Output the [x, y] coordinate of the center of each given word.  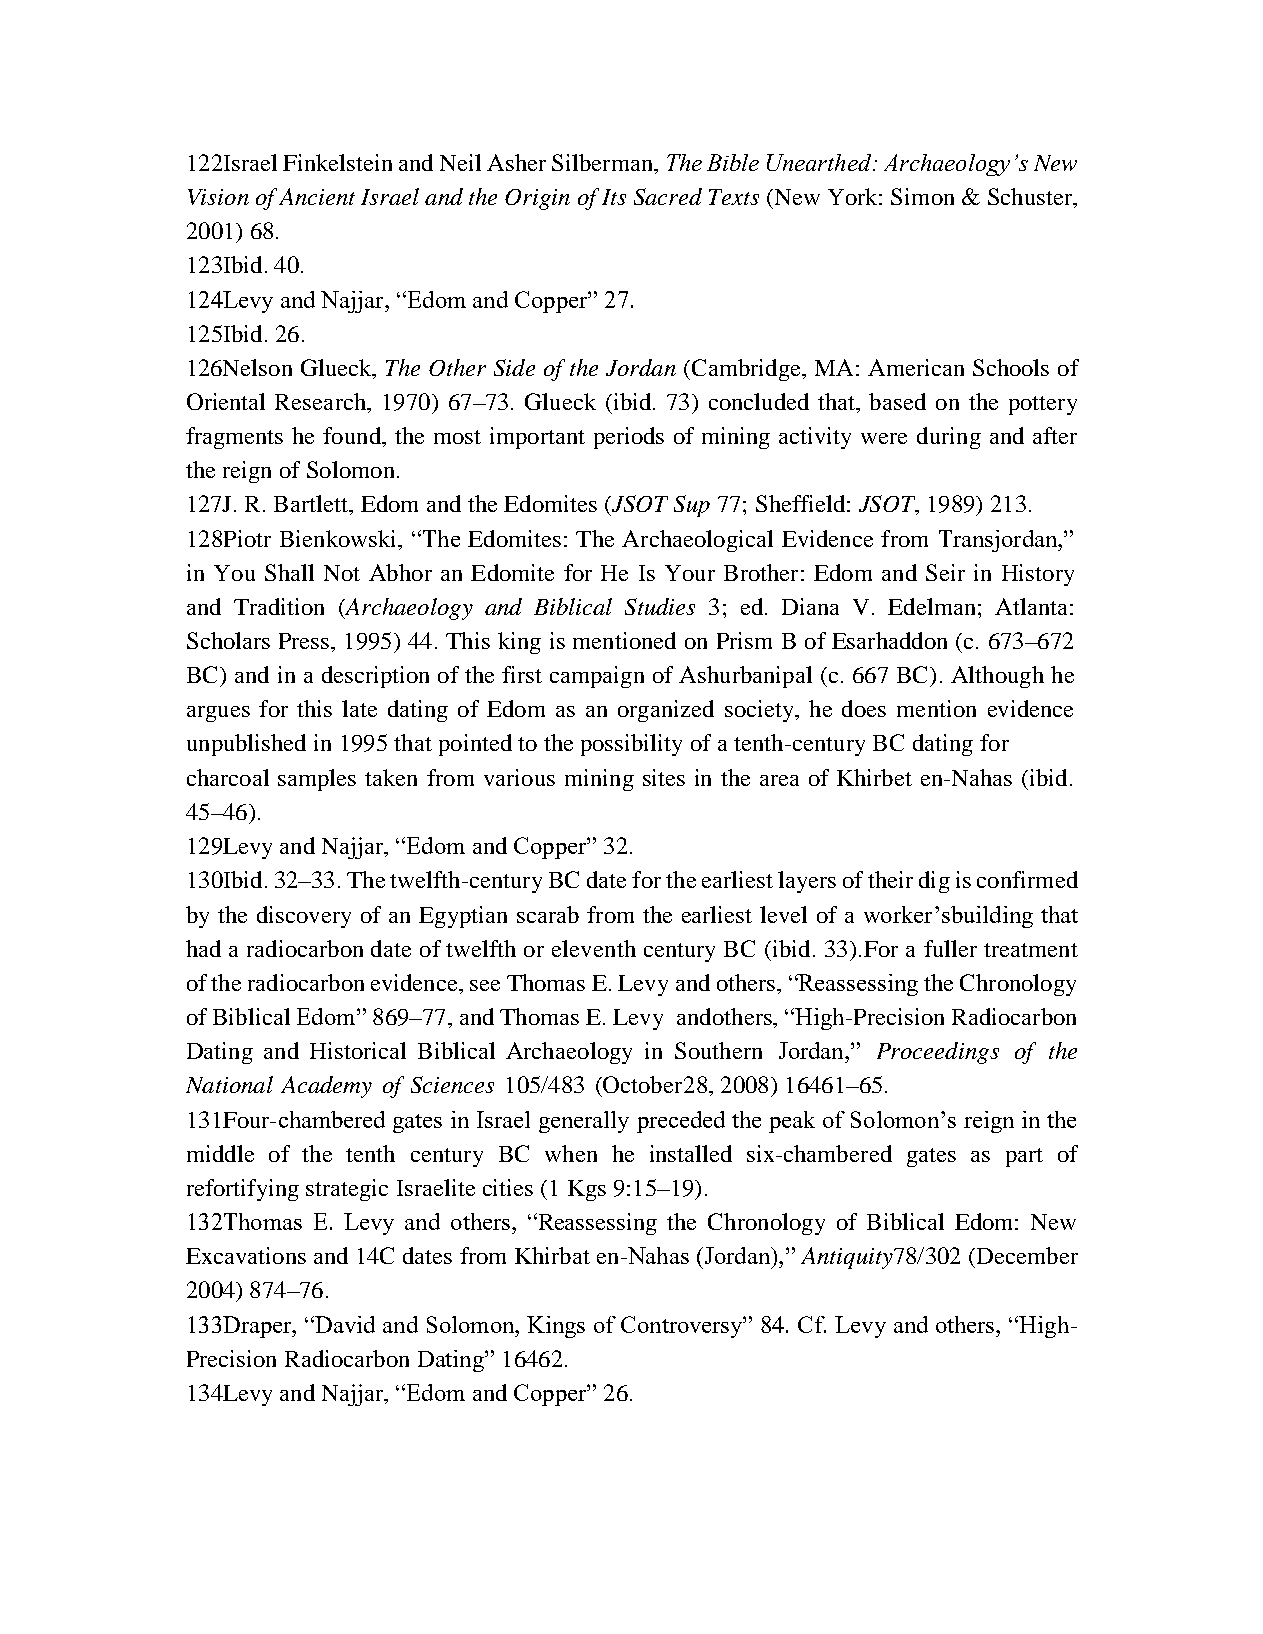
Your [690, 573]
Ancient [317, 196]
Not [342, 573]
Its [614, 197]
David [344, 1324]
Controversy [683, 1327]
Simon [922, 196]
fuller [950, 948]
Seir [945, 572]
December [1026, 1255]
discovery [304, 917]
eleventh [594, 948]
